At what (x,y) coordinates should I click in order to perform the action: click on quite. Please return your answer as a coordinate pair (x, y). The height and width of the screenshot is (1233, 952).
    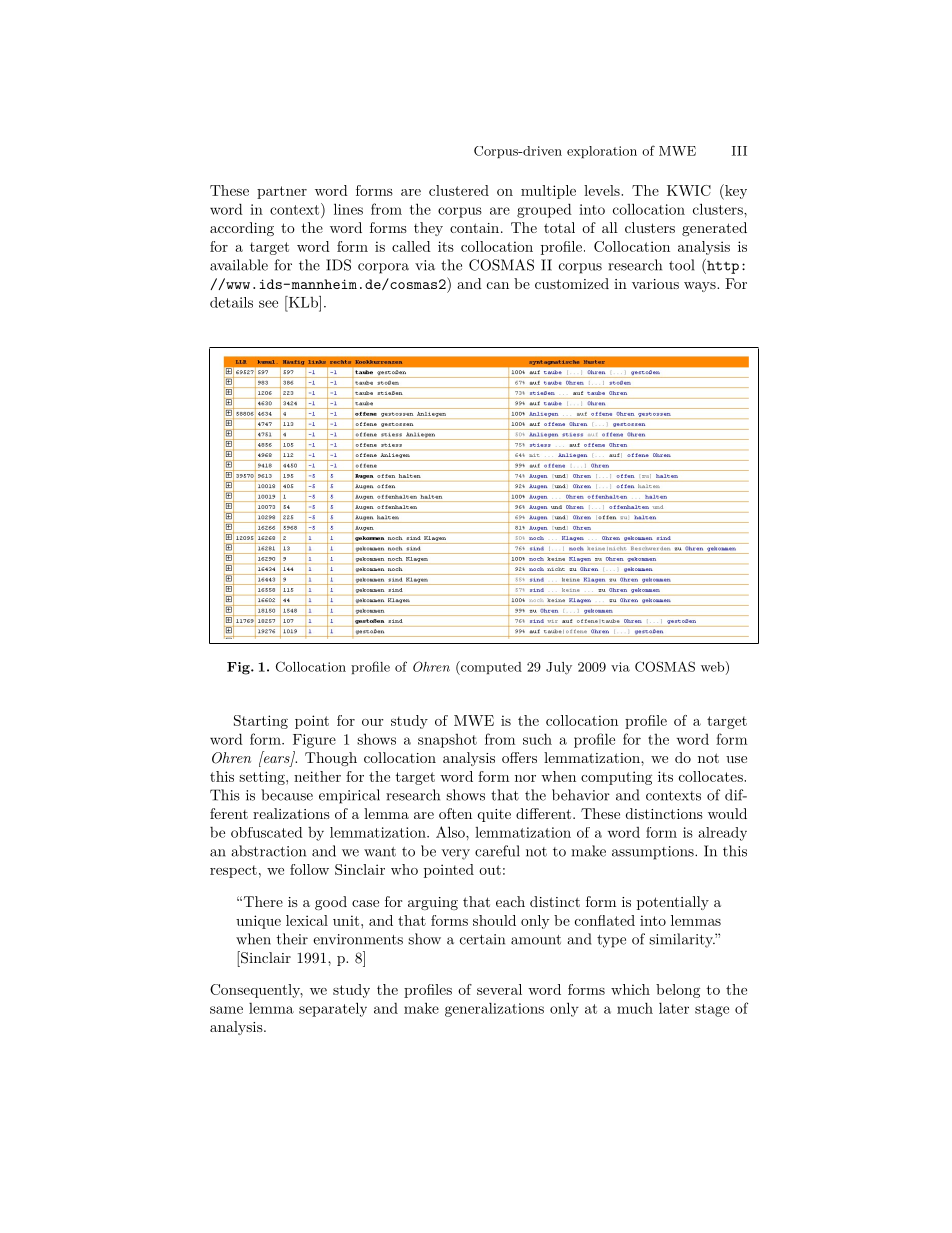
    Looking at the image, I should click on (494, 815).
